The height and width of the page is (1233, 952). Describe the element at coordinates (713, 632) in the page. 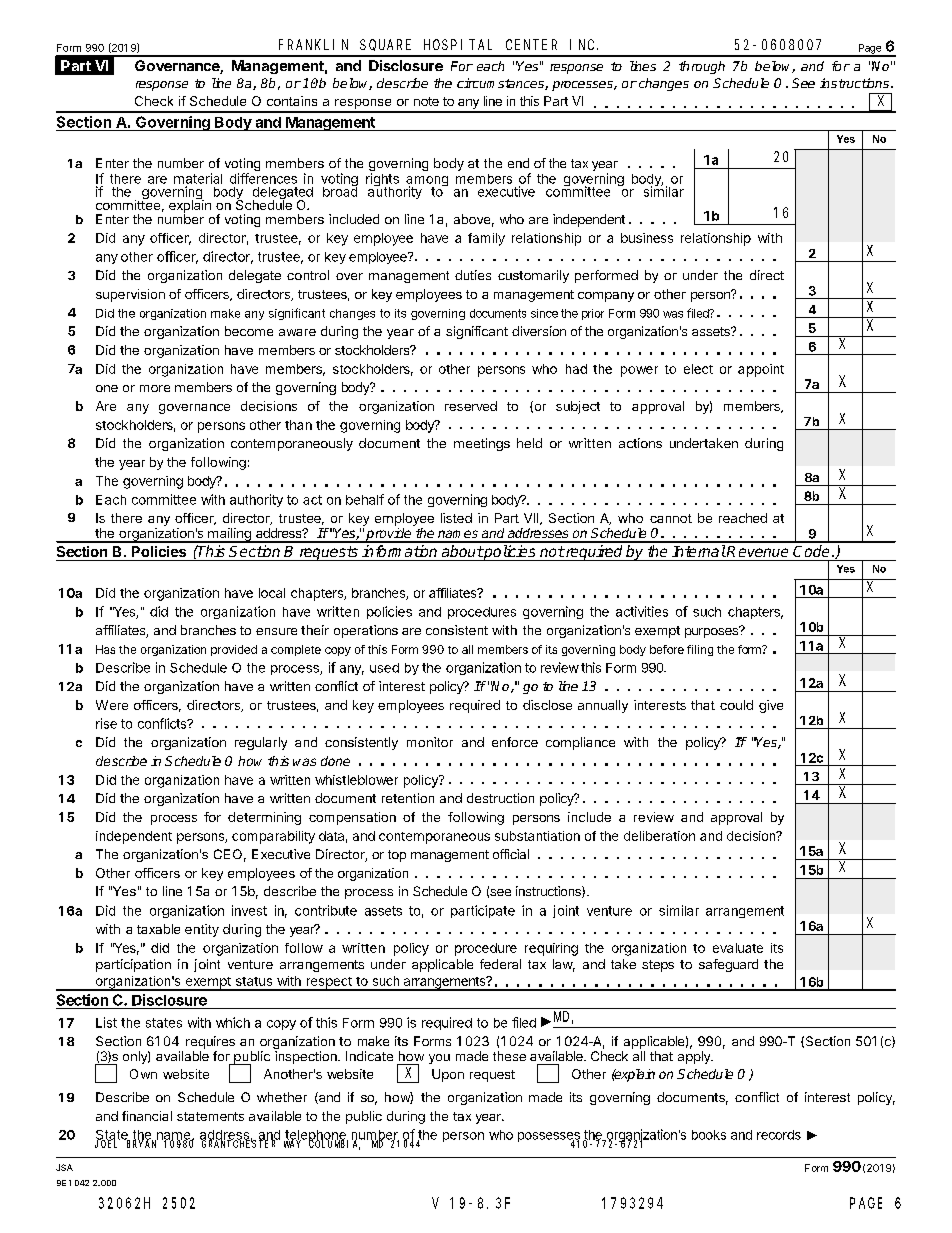

I see `purposes` at that location.
